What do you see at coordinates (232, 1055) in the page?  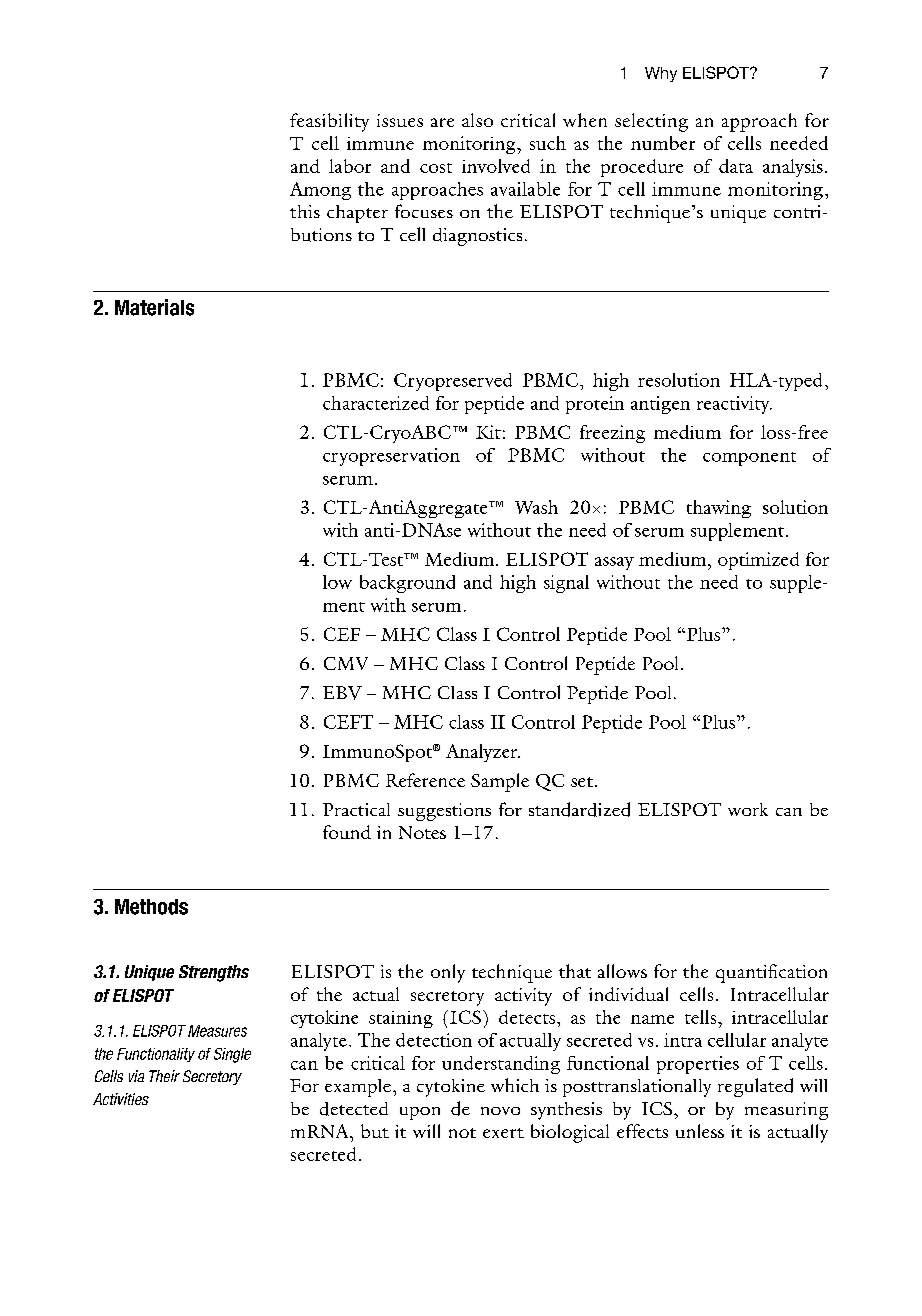 I see `Single` at bounding box center [232, 1055].
